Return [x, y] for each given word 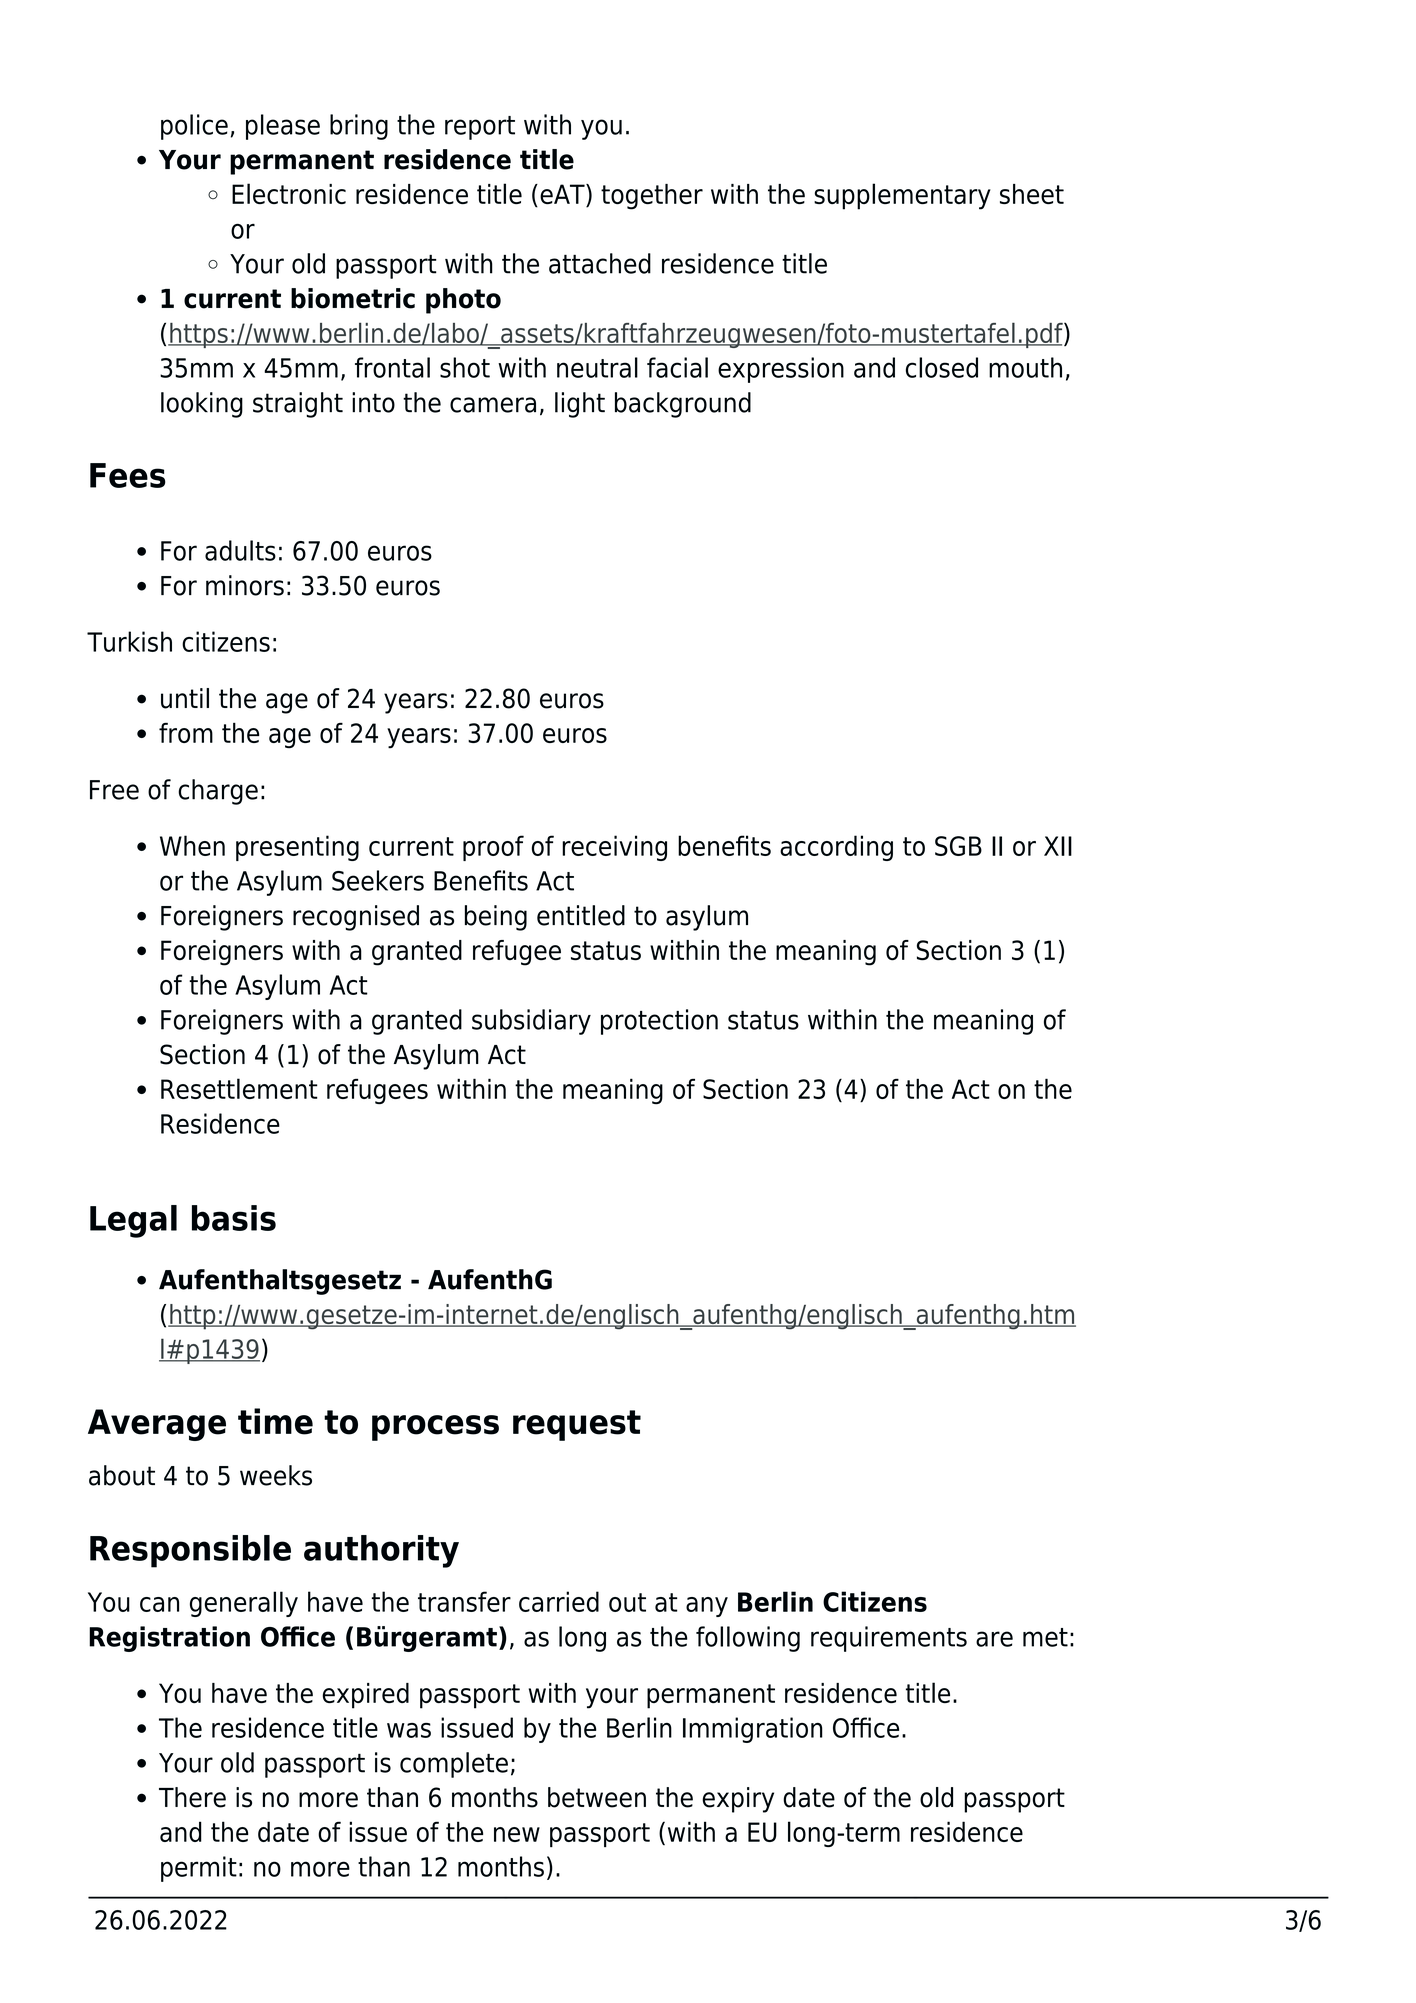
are [994, 1639]
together [652, 197]
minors [245, 585]
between [597, 1797]
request [577, 1425]
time [275, 1421]
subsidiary [531, 1022]
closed [942, 367]
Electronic [289, 193]
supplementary [902, 196]
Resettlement [239, 1088]
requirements [889, 1639]
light [580, 405]
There [192, 1797]
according [836, 848]
